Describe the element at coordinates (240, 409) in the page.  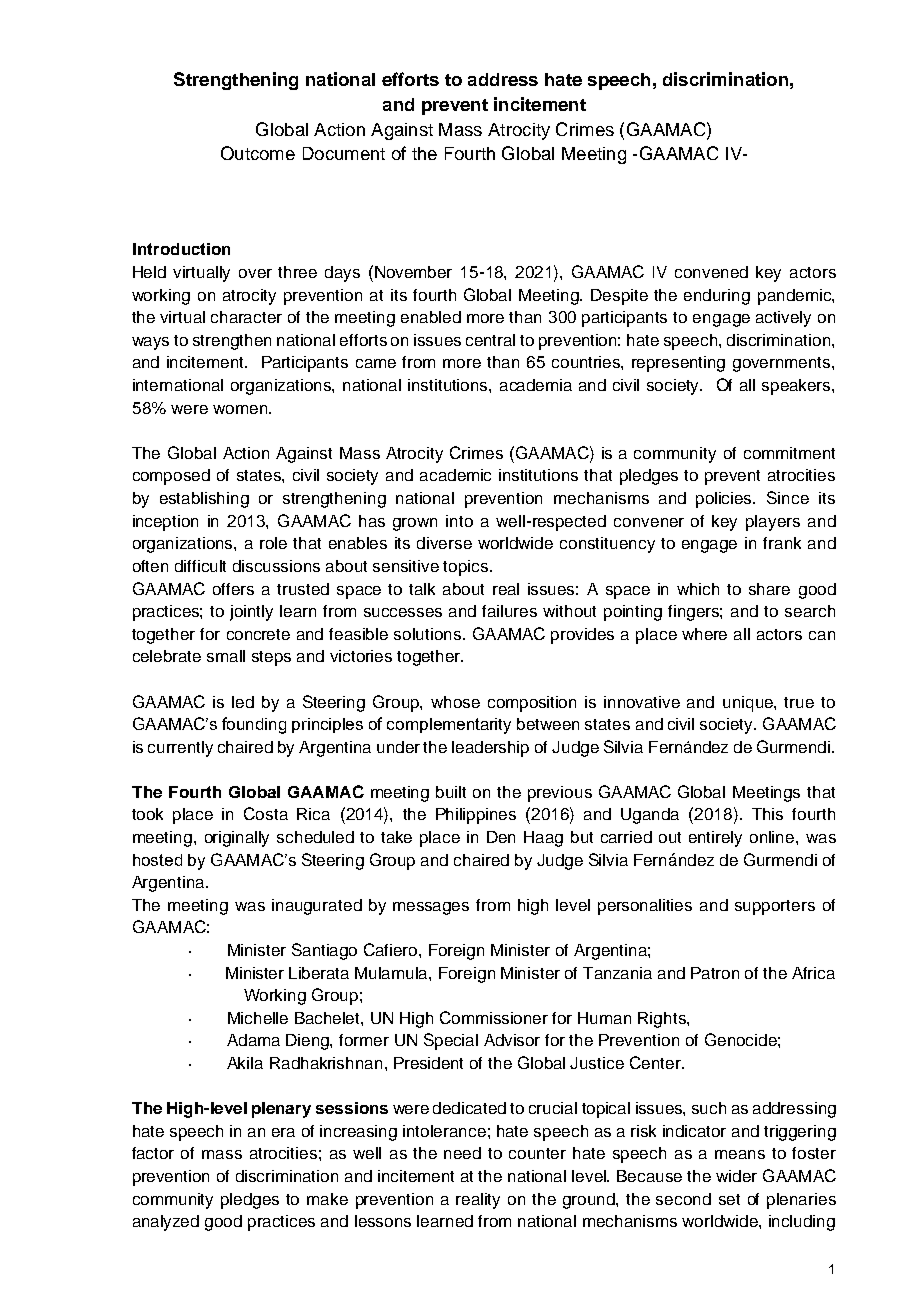
I see `women` at that location.
